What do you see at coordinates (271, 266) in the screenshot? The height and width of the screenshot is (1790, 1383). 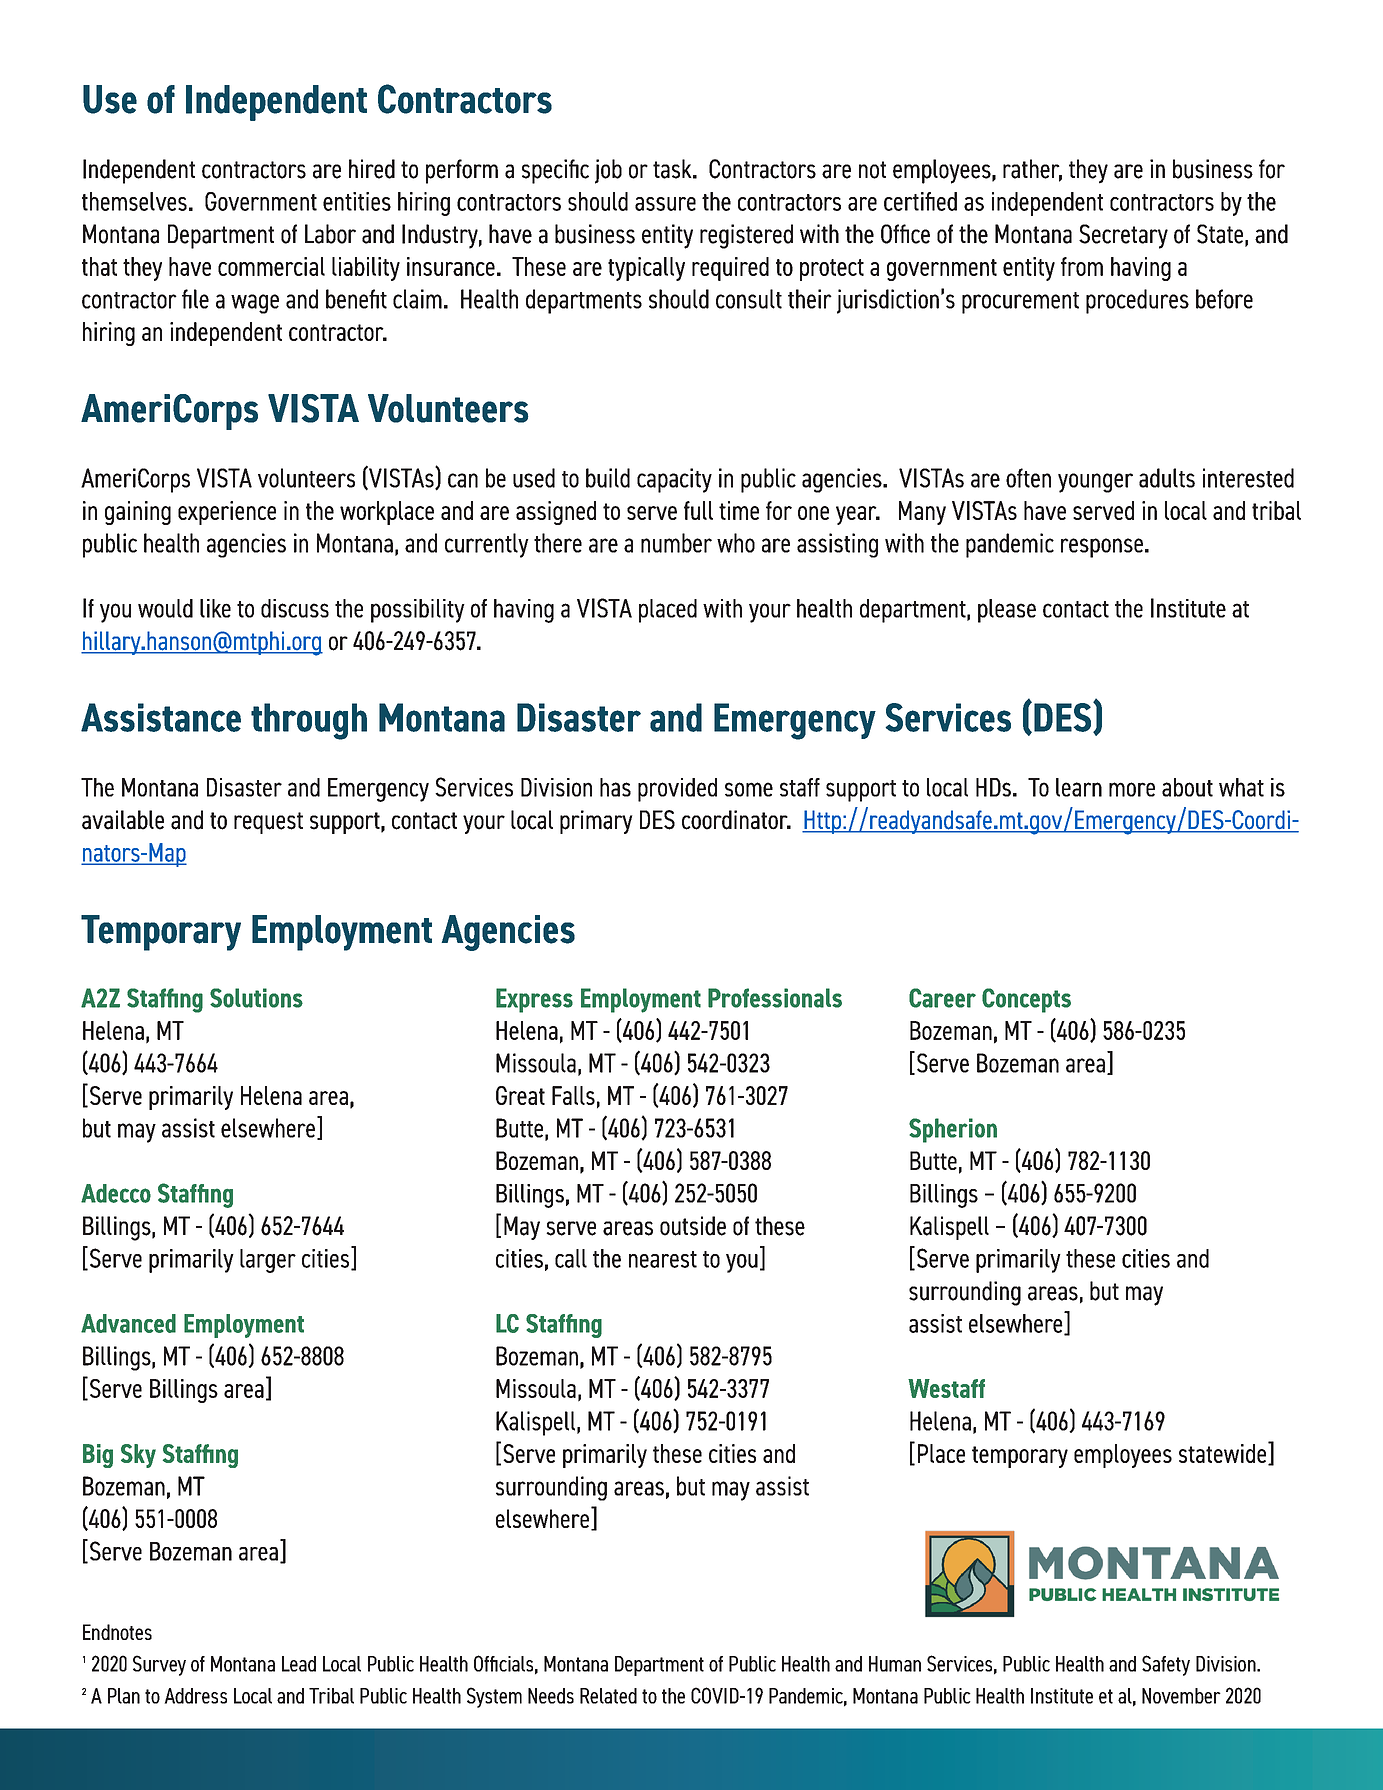 I see `commercial` at bounding box center [271, 266].
